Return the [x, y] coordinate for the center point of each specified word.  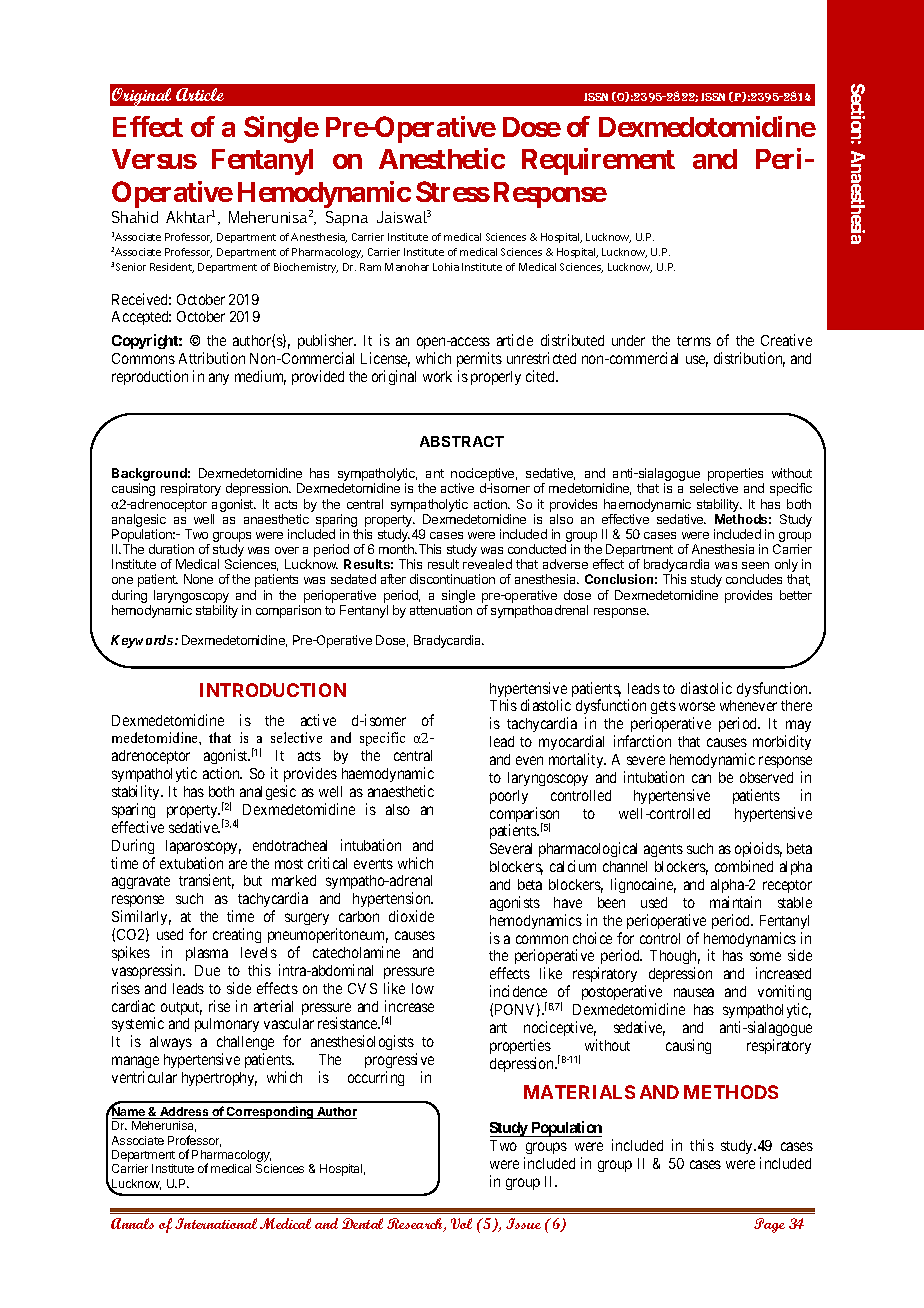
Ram [370, 267]
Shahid [135, 217]
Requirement [598, 161]
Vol [461, 1223]
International [216, 1223]
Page [769, 1225]
